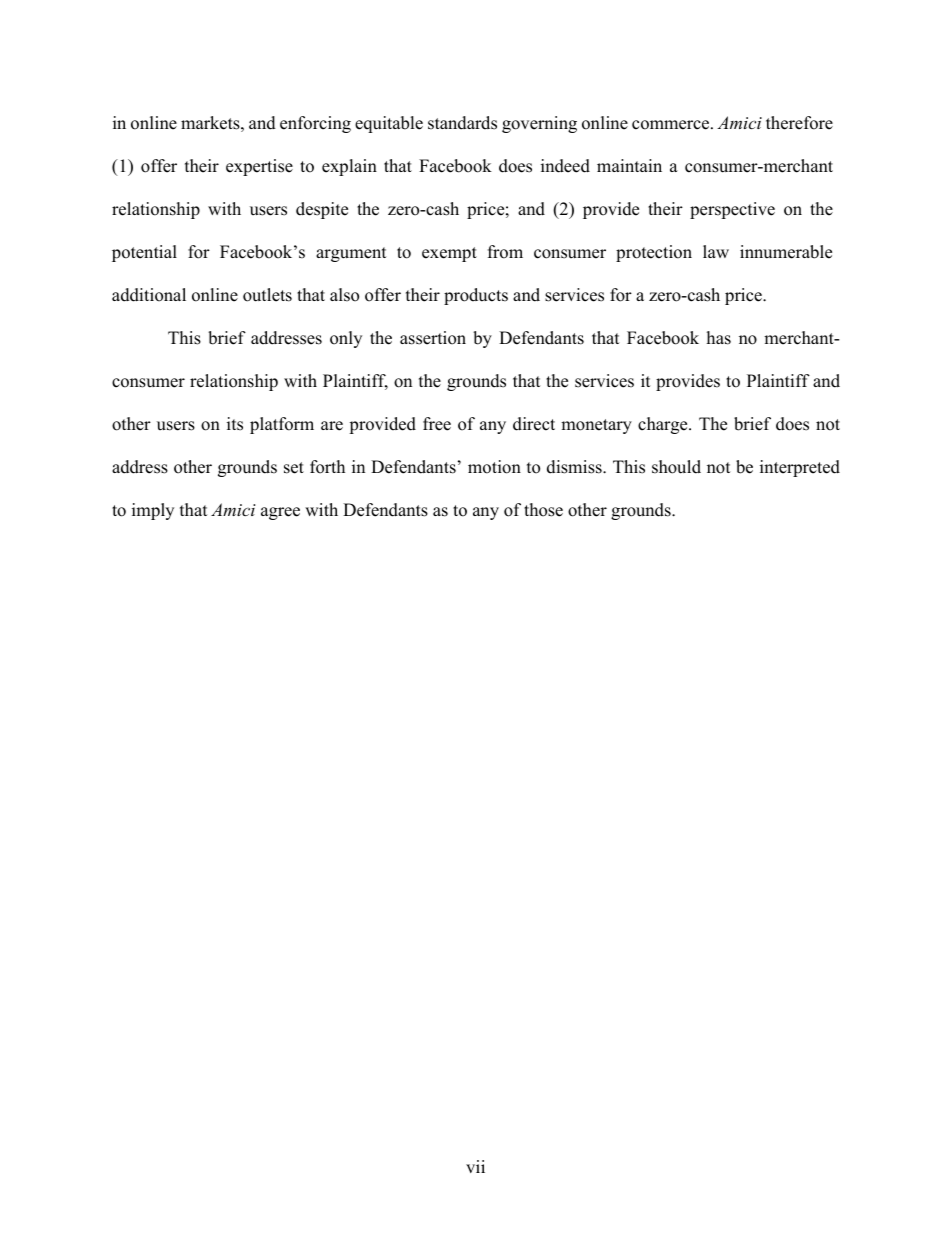 This screenshot has width=952, height=1233. I want to click on should, so click(676, 467).
